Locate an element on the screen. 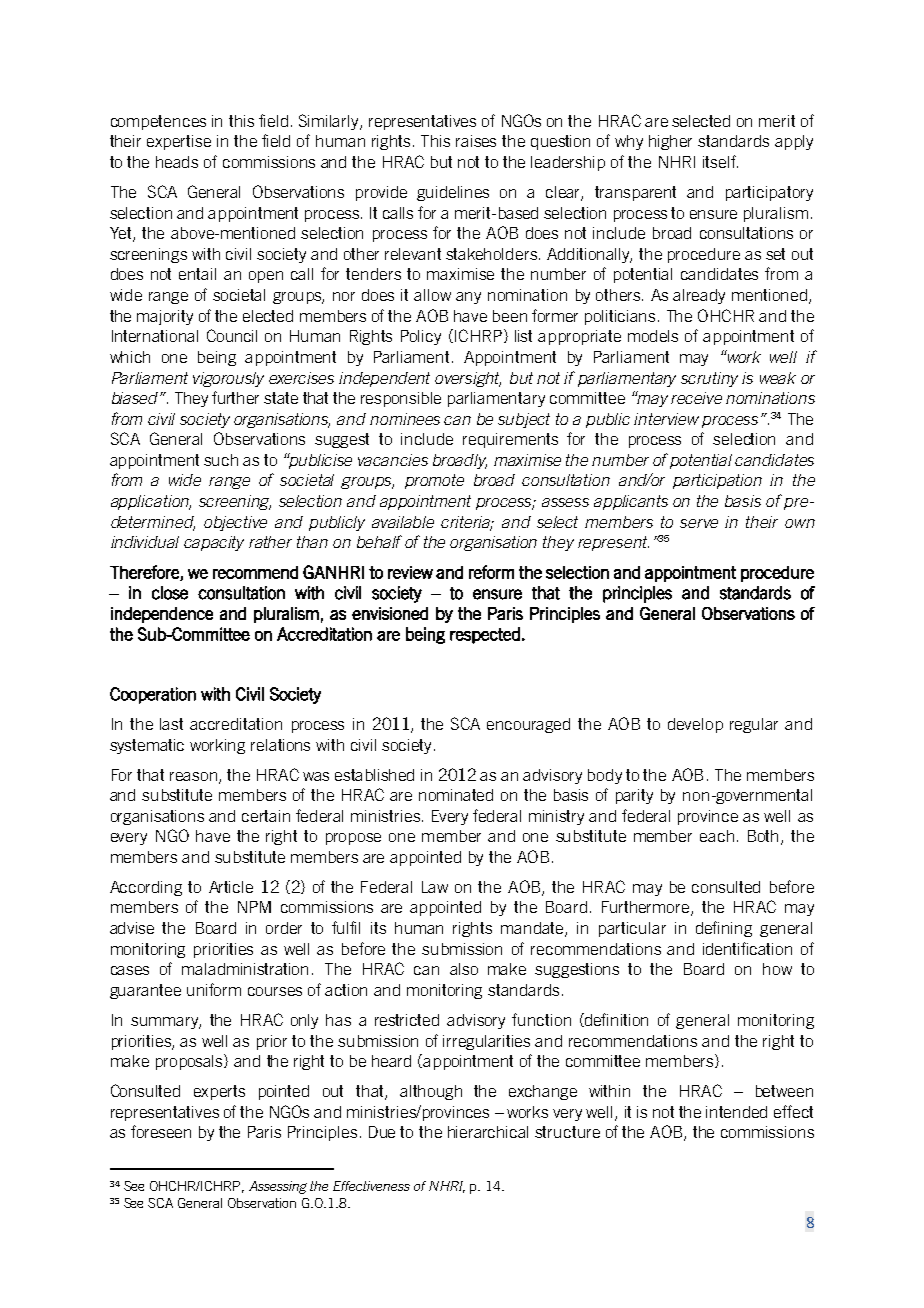  each is located at coordinates (717, 836).
